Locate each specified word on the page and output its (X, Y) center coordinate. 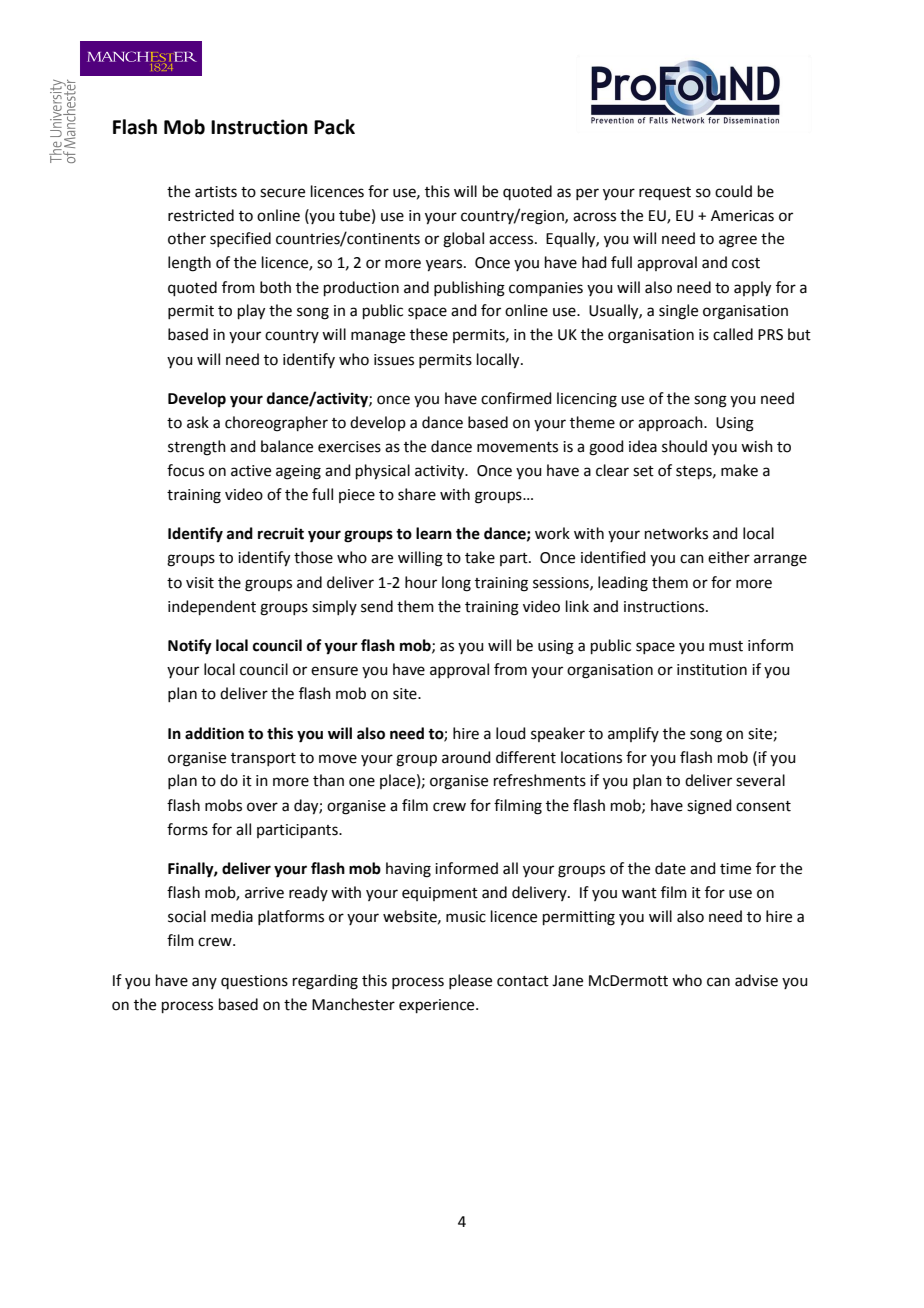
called (733, 334)
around (466, 757)
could (733, 191)
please (470, 981)
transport (263, 759)
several (760, 780)
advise (756, 980)
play (251, 312)
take (480, 557)
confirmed (516, 398)
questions (254, 982)
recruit (281, 533)
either (729, 557)
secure (282, 193)
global (463, 240)
